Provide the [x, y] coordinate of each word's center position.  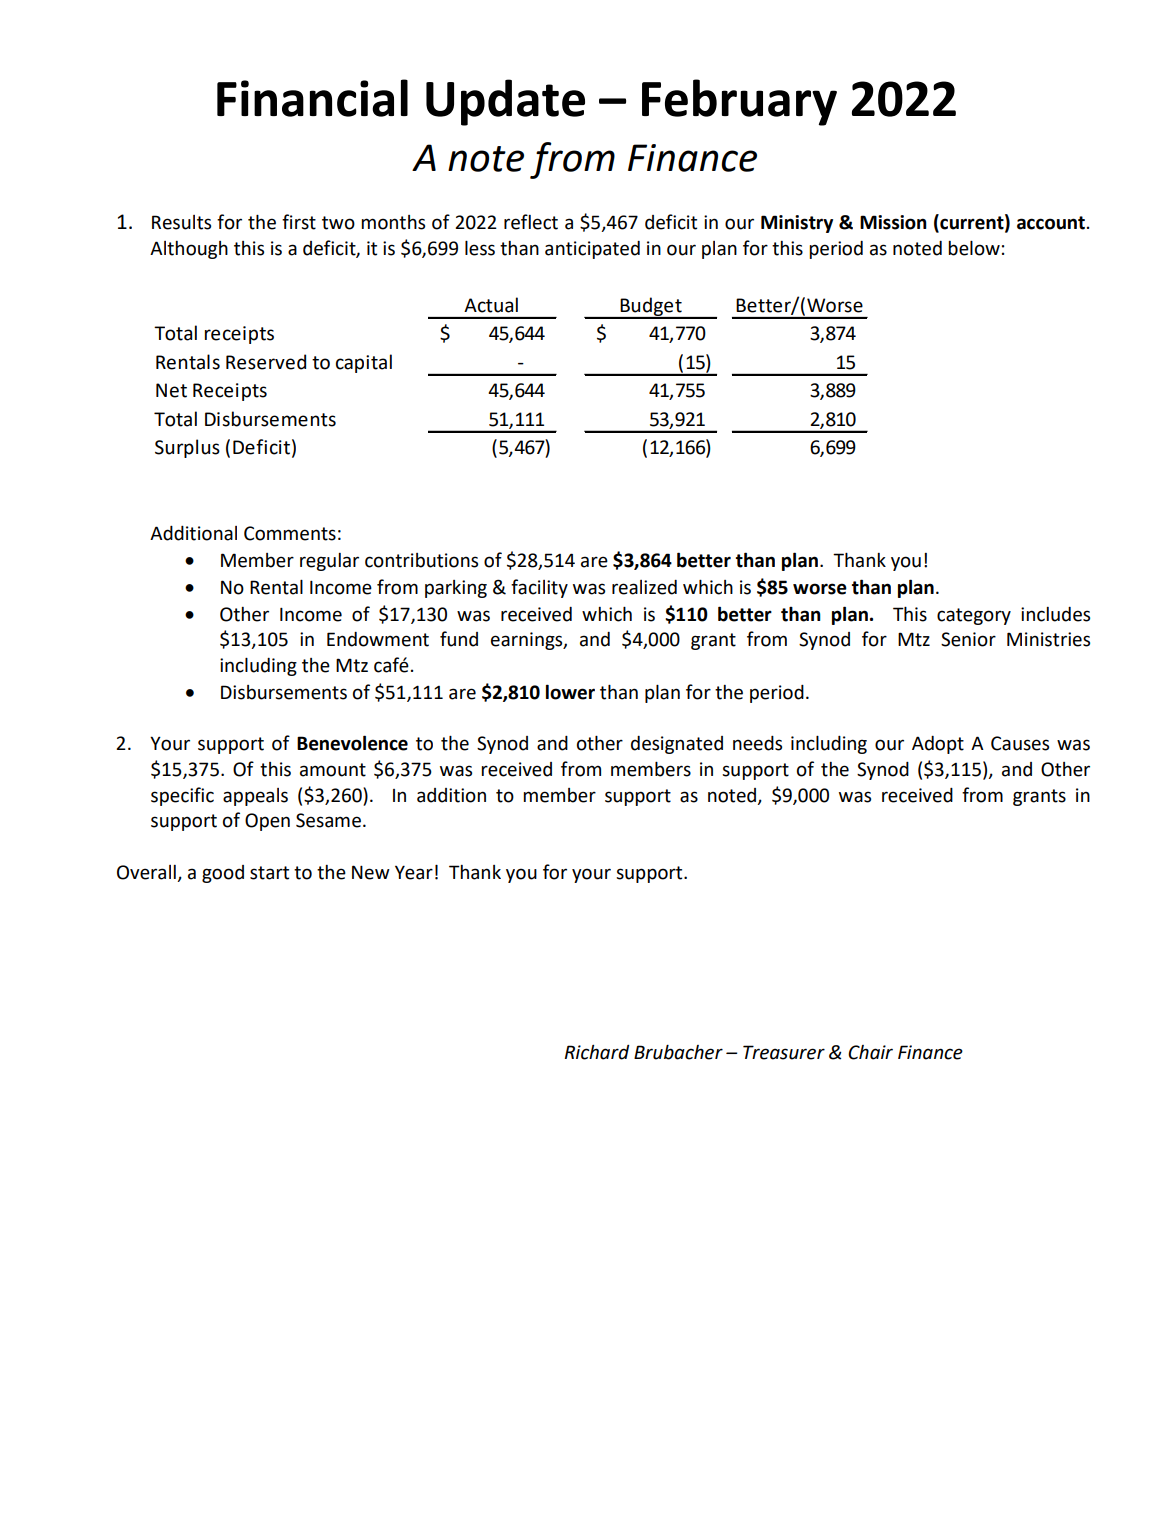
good [223, 874]
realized [644, 587]
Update [505, 102]
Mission [893, 222]
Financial [312, 98]
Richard [597, 1052]
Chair [870, 1052]
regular [329, 562]
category [974, 616]
